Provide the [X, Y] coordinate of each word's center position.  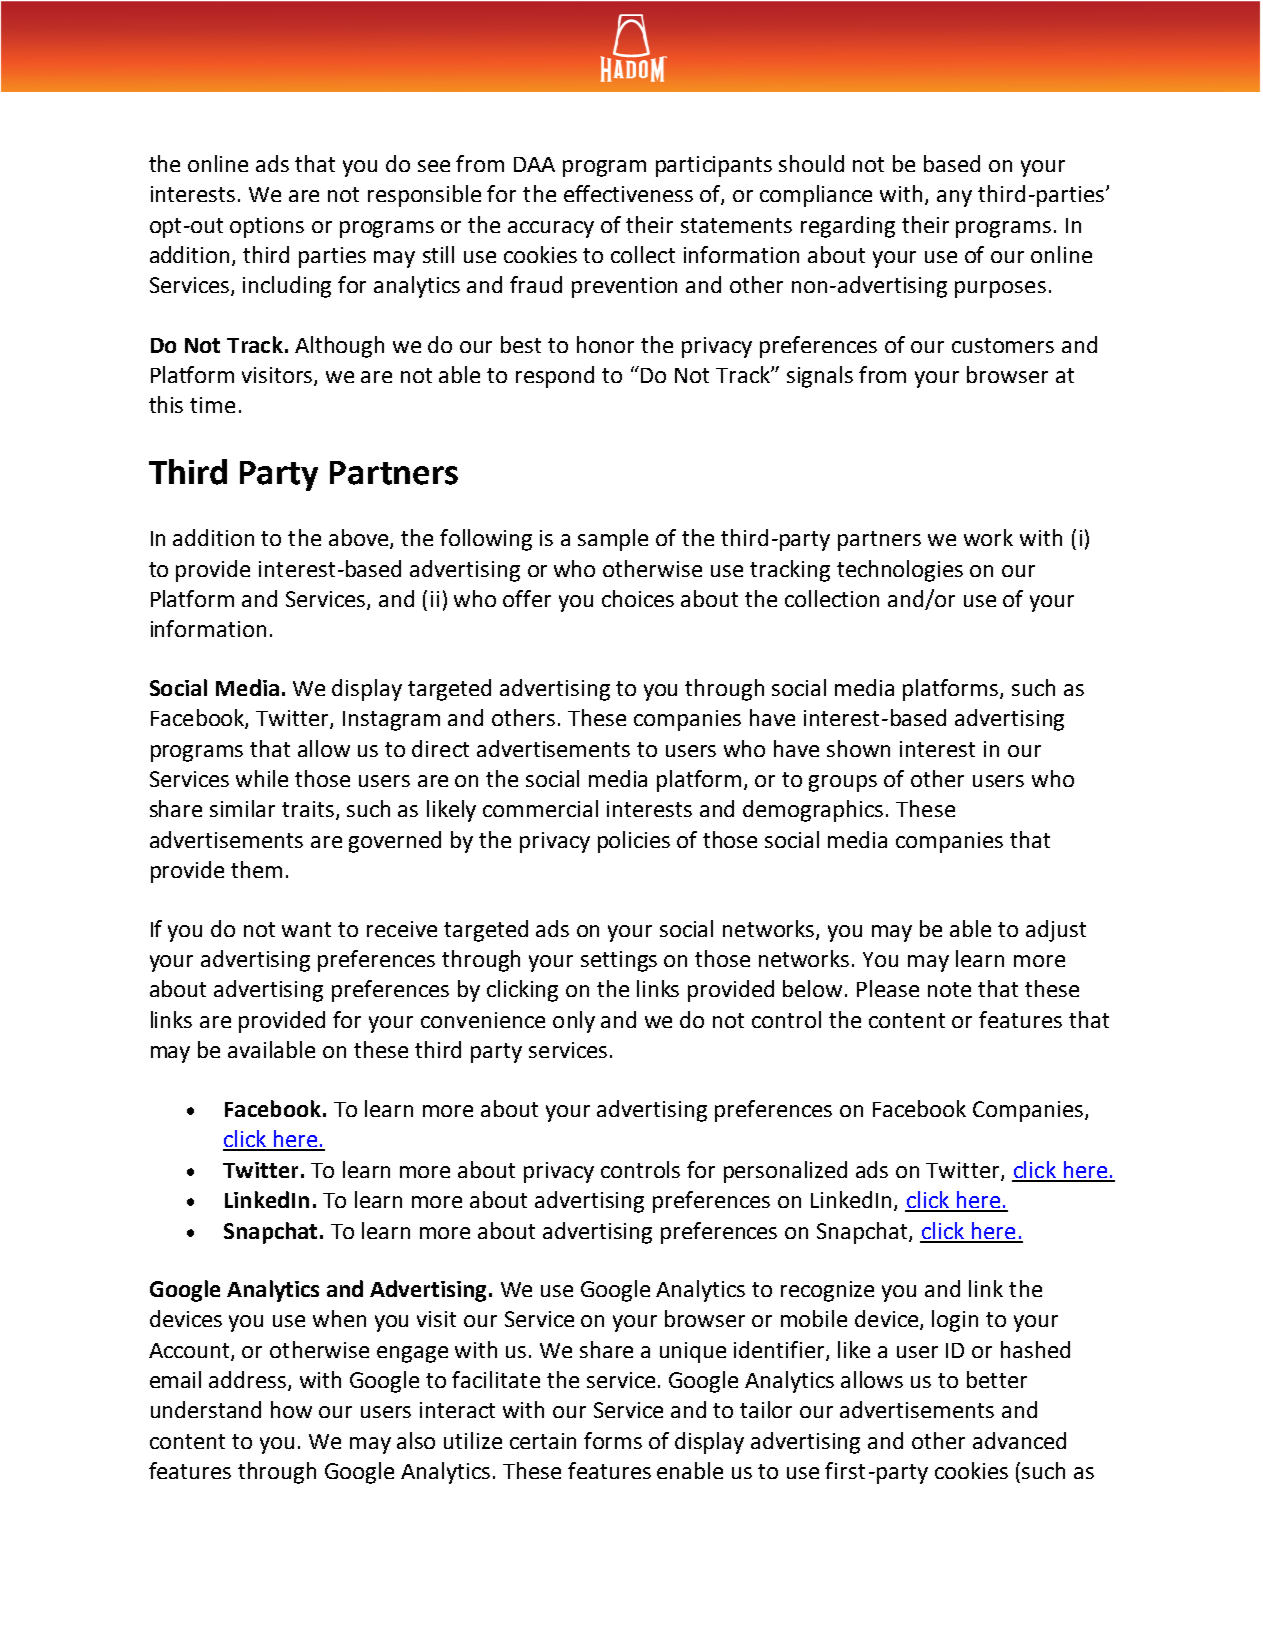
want [306, 929]
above [360, 539]
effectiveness [628, 193]
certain [543, 1441]
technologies [900, 571]
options [267, 227]
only [574, 1022]
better [997, 1379]
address [249, 1380]
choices [638, 598]
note [949, 989]
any [954, 198]
